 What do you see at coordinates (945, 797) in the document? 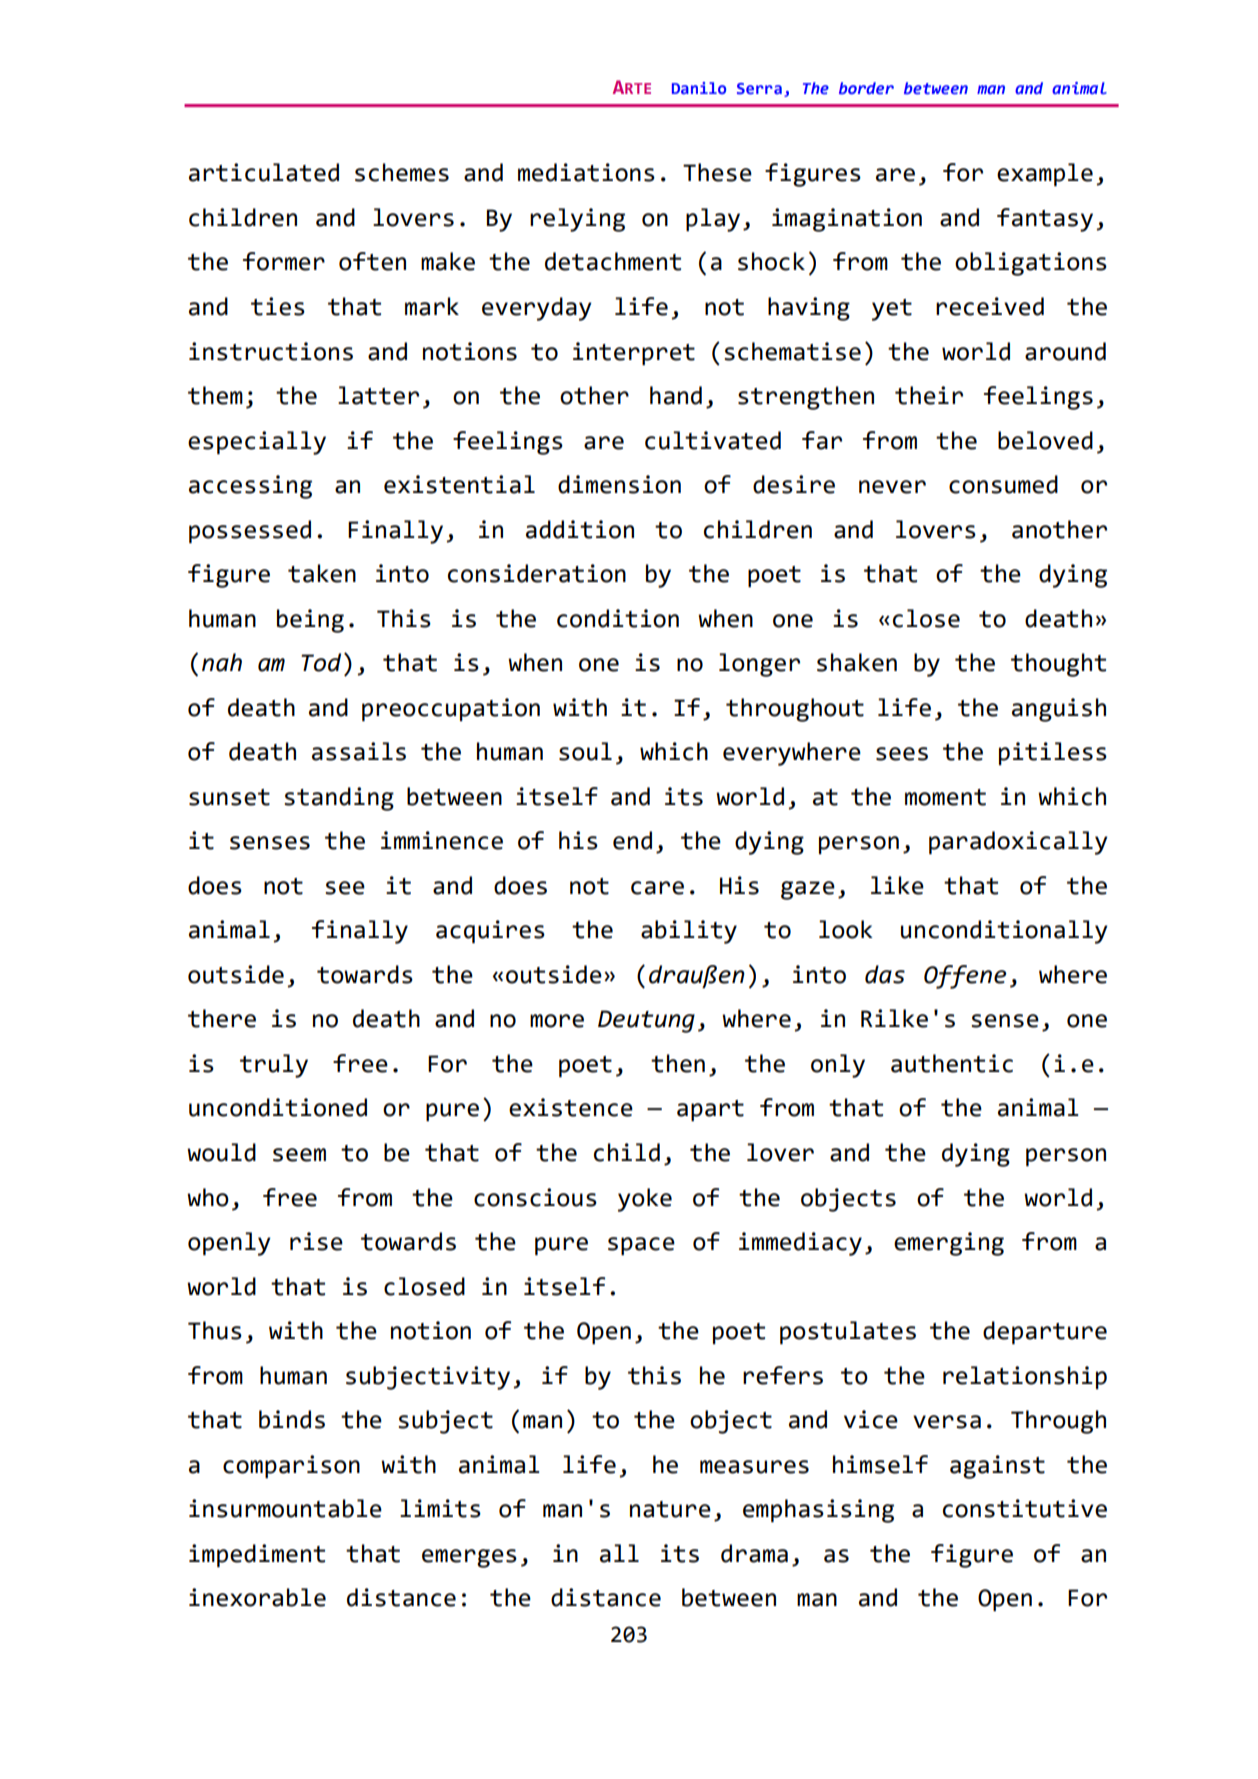
I see `moment` at bounding box center [945, 797].
